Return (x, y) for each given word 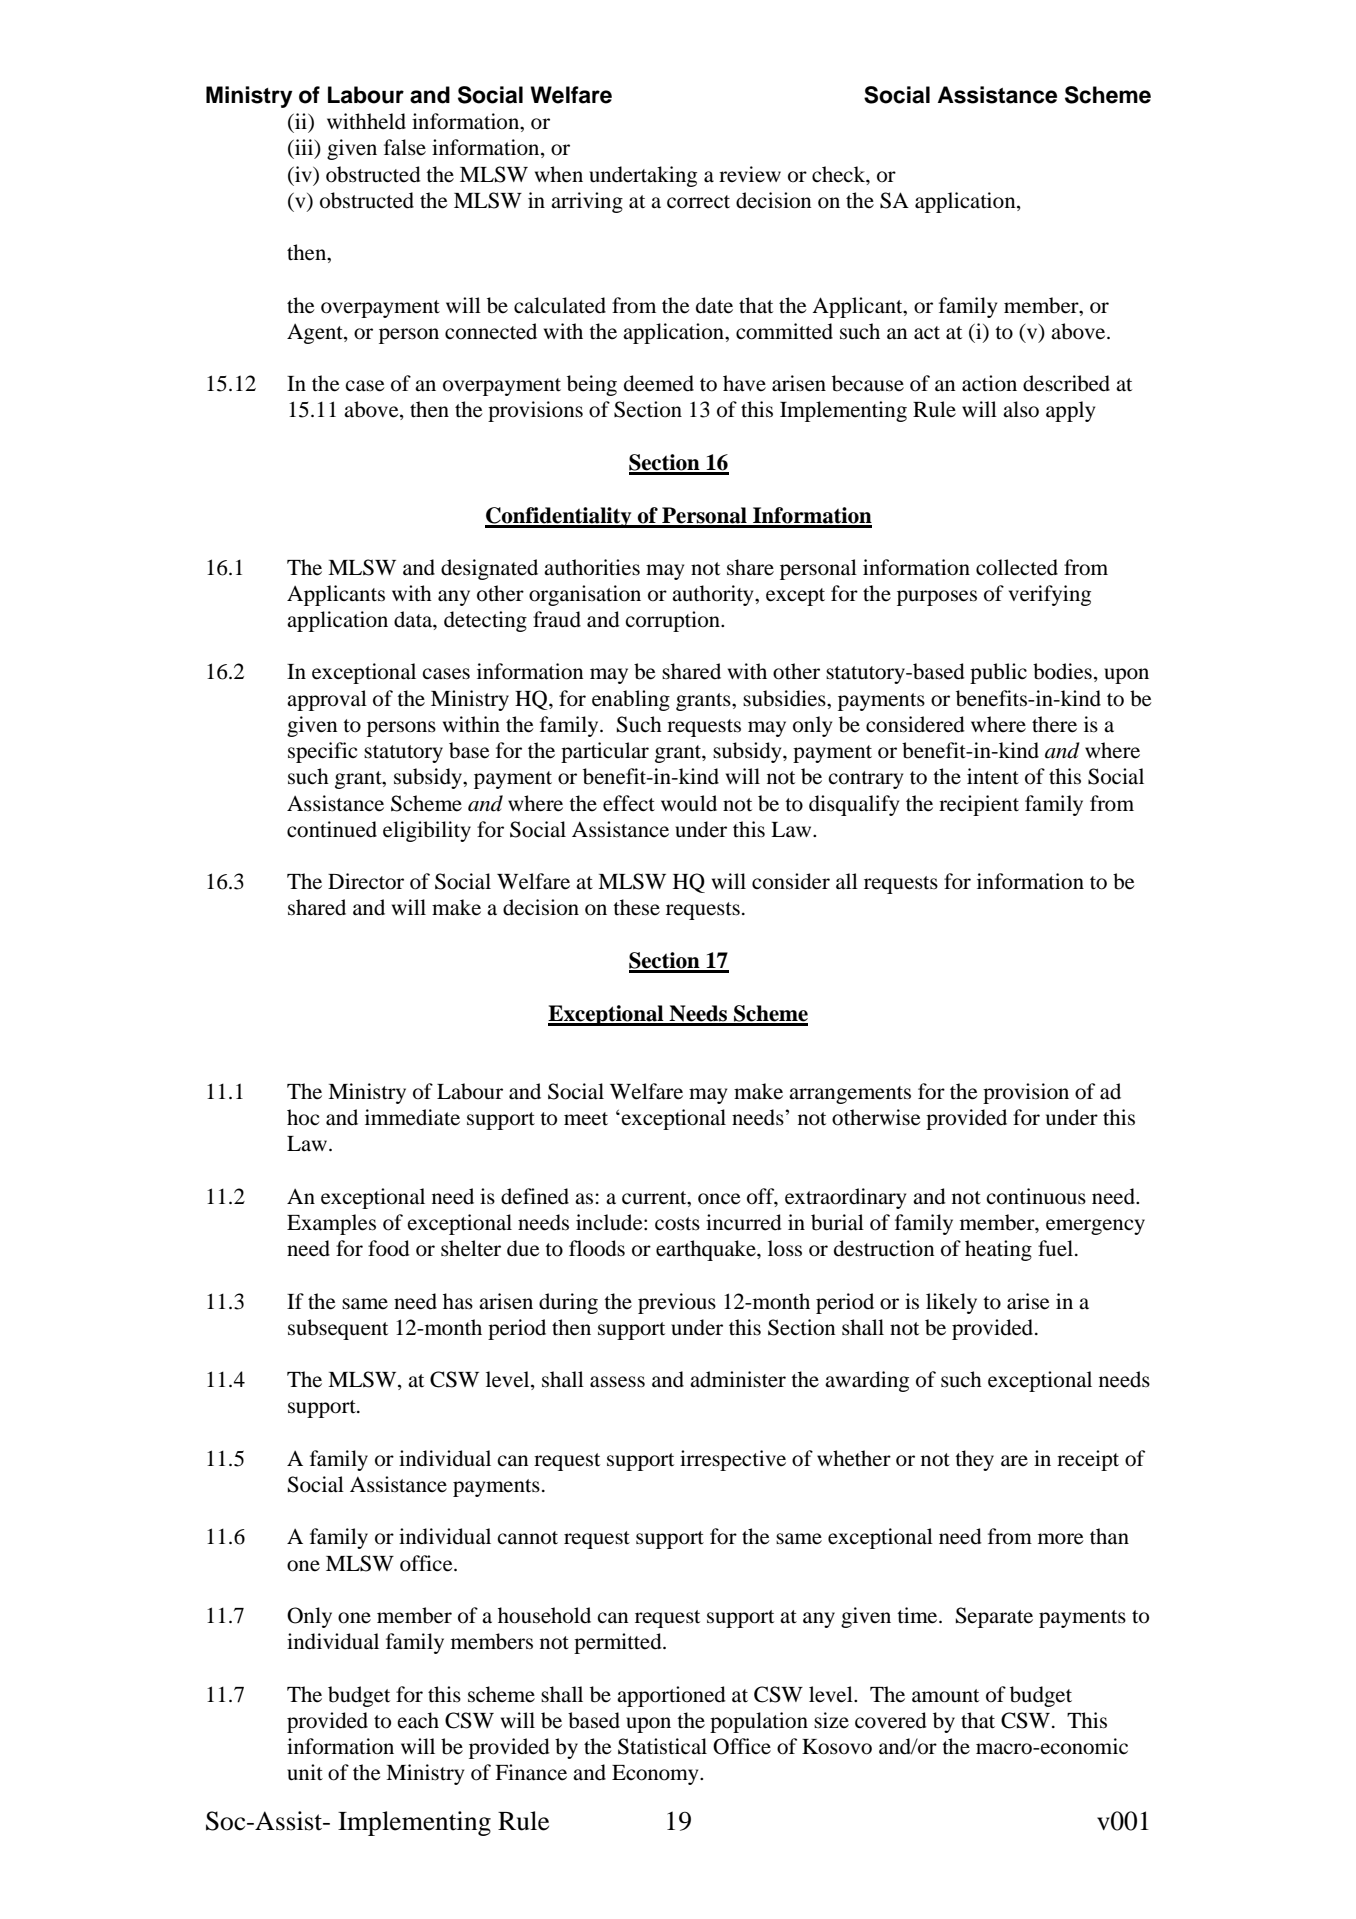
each (418, 1720)
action (989, 383)
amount (945, 1696)
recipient (979, 805)
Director (366, 881)
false (405, 147)
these (636, 907)
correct (698, 202)
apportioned (671, 1696)
